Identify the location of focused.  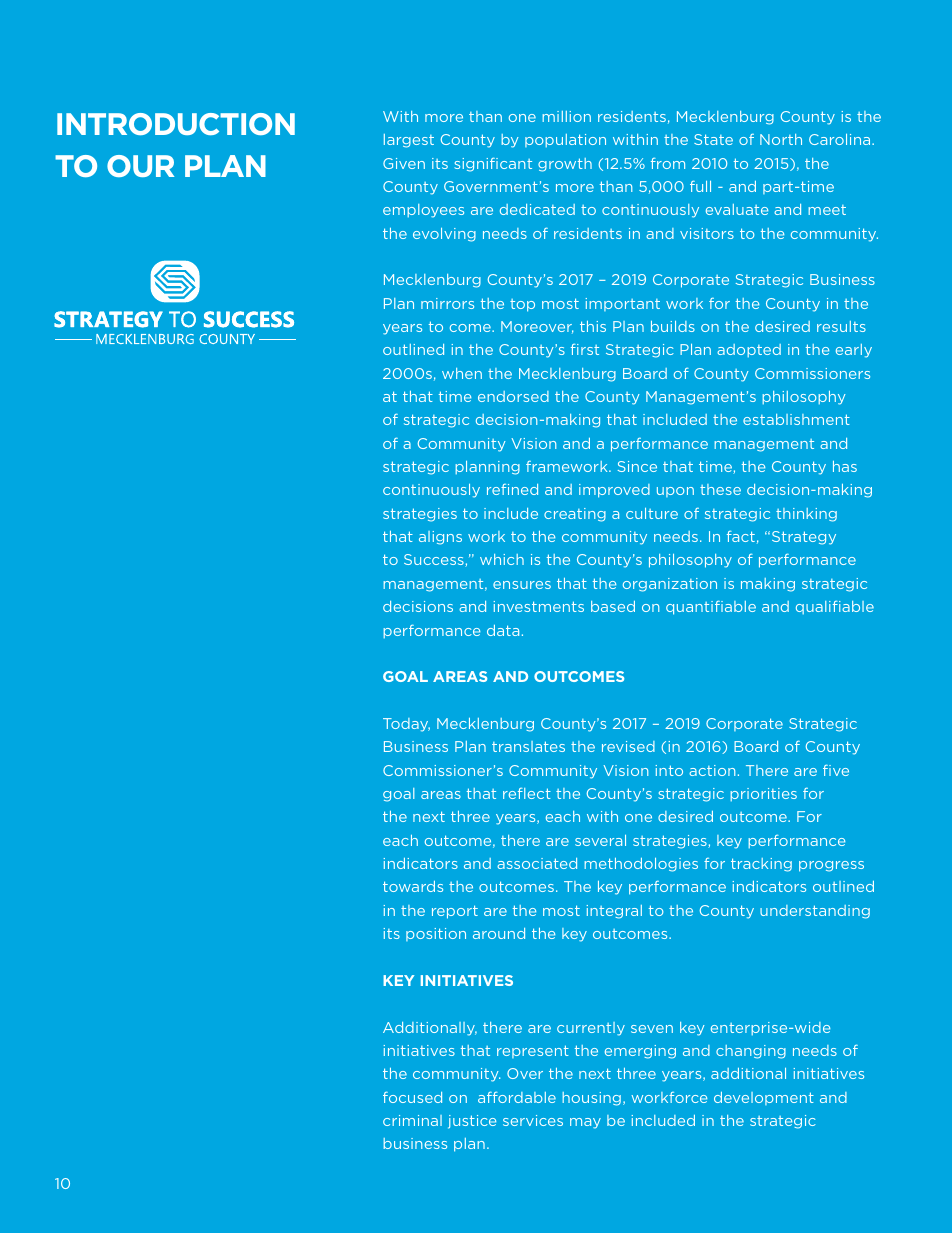
(412, 1097).
